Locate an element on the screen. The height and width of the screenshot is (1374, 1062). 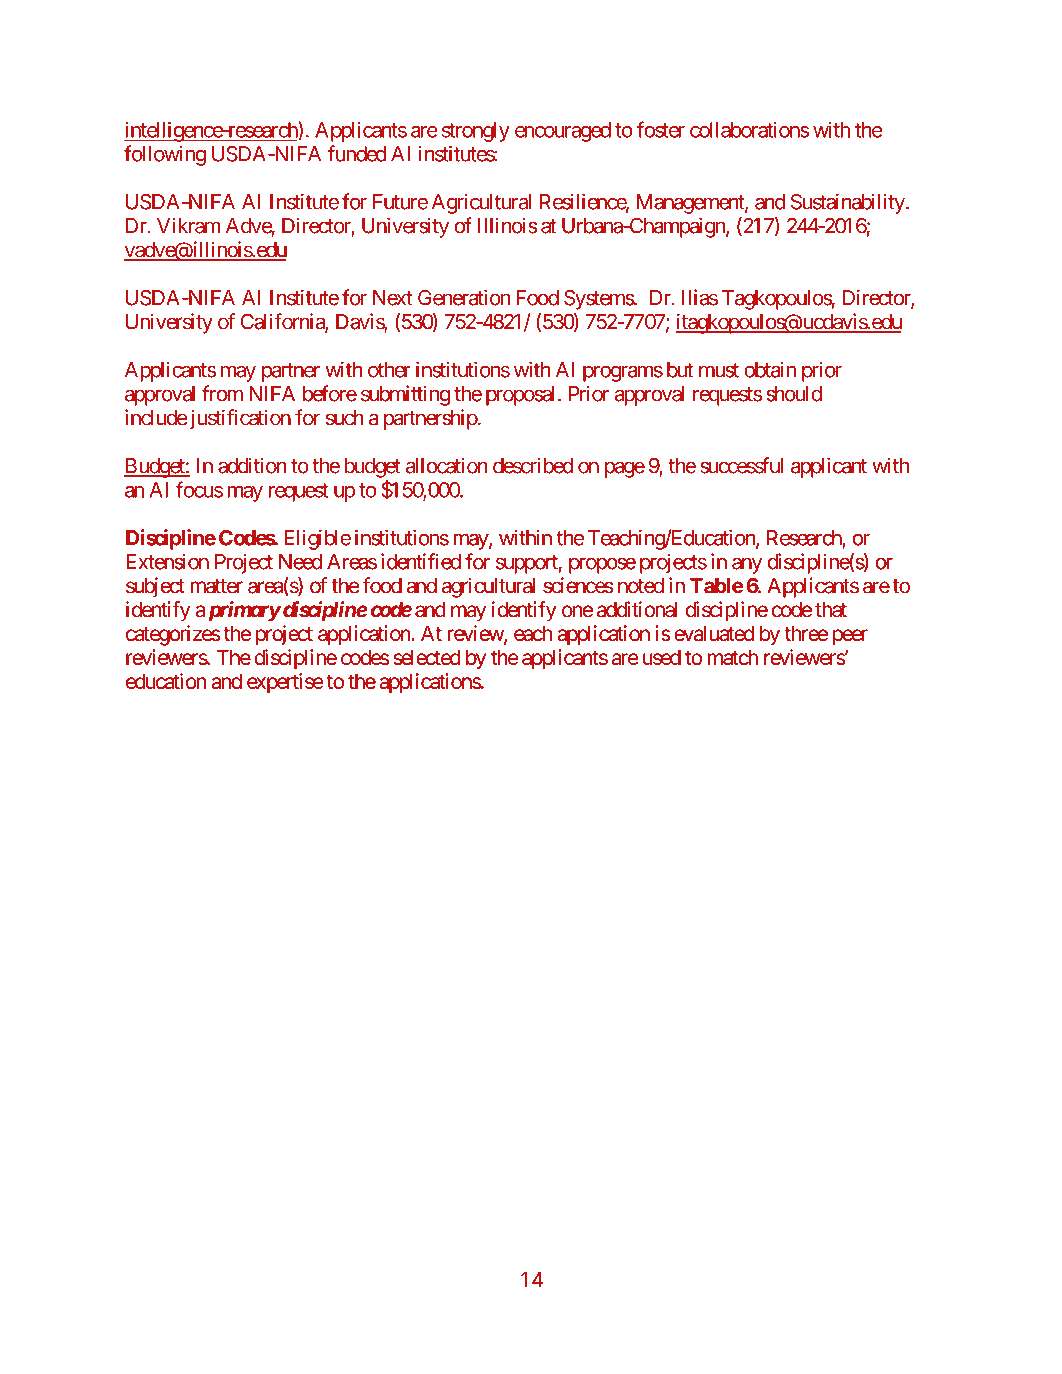
Next is located at coordinates (393, 298).
